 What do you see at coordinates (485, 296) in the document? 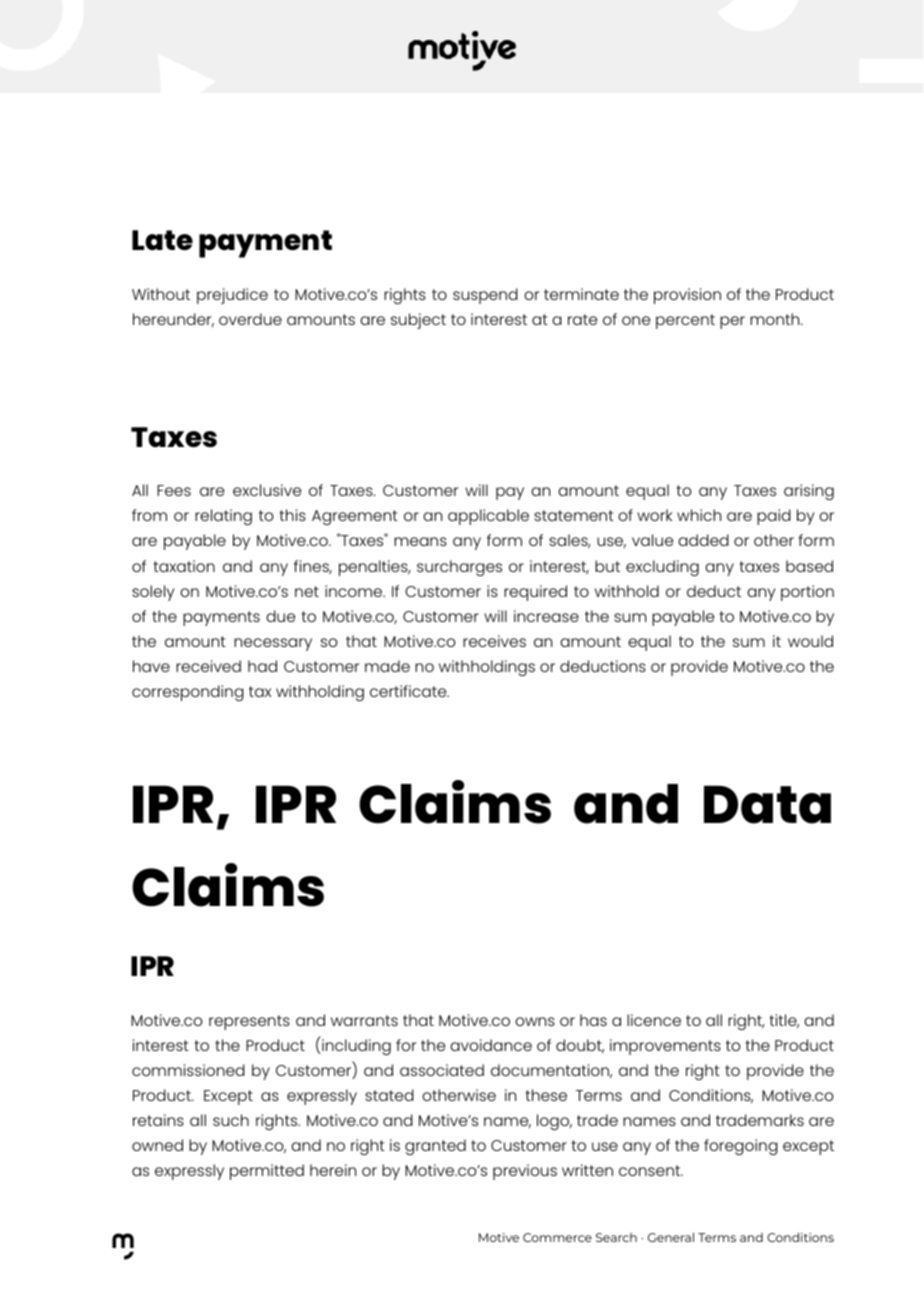
I see `suspend` at bounding box center [485, 296].
